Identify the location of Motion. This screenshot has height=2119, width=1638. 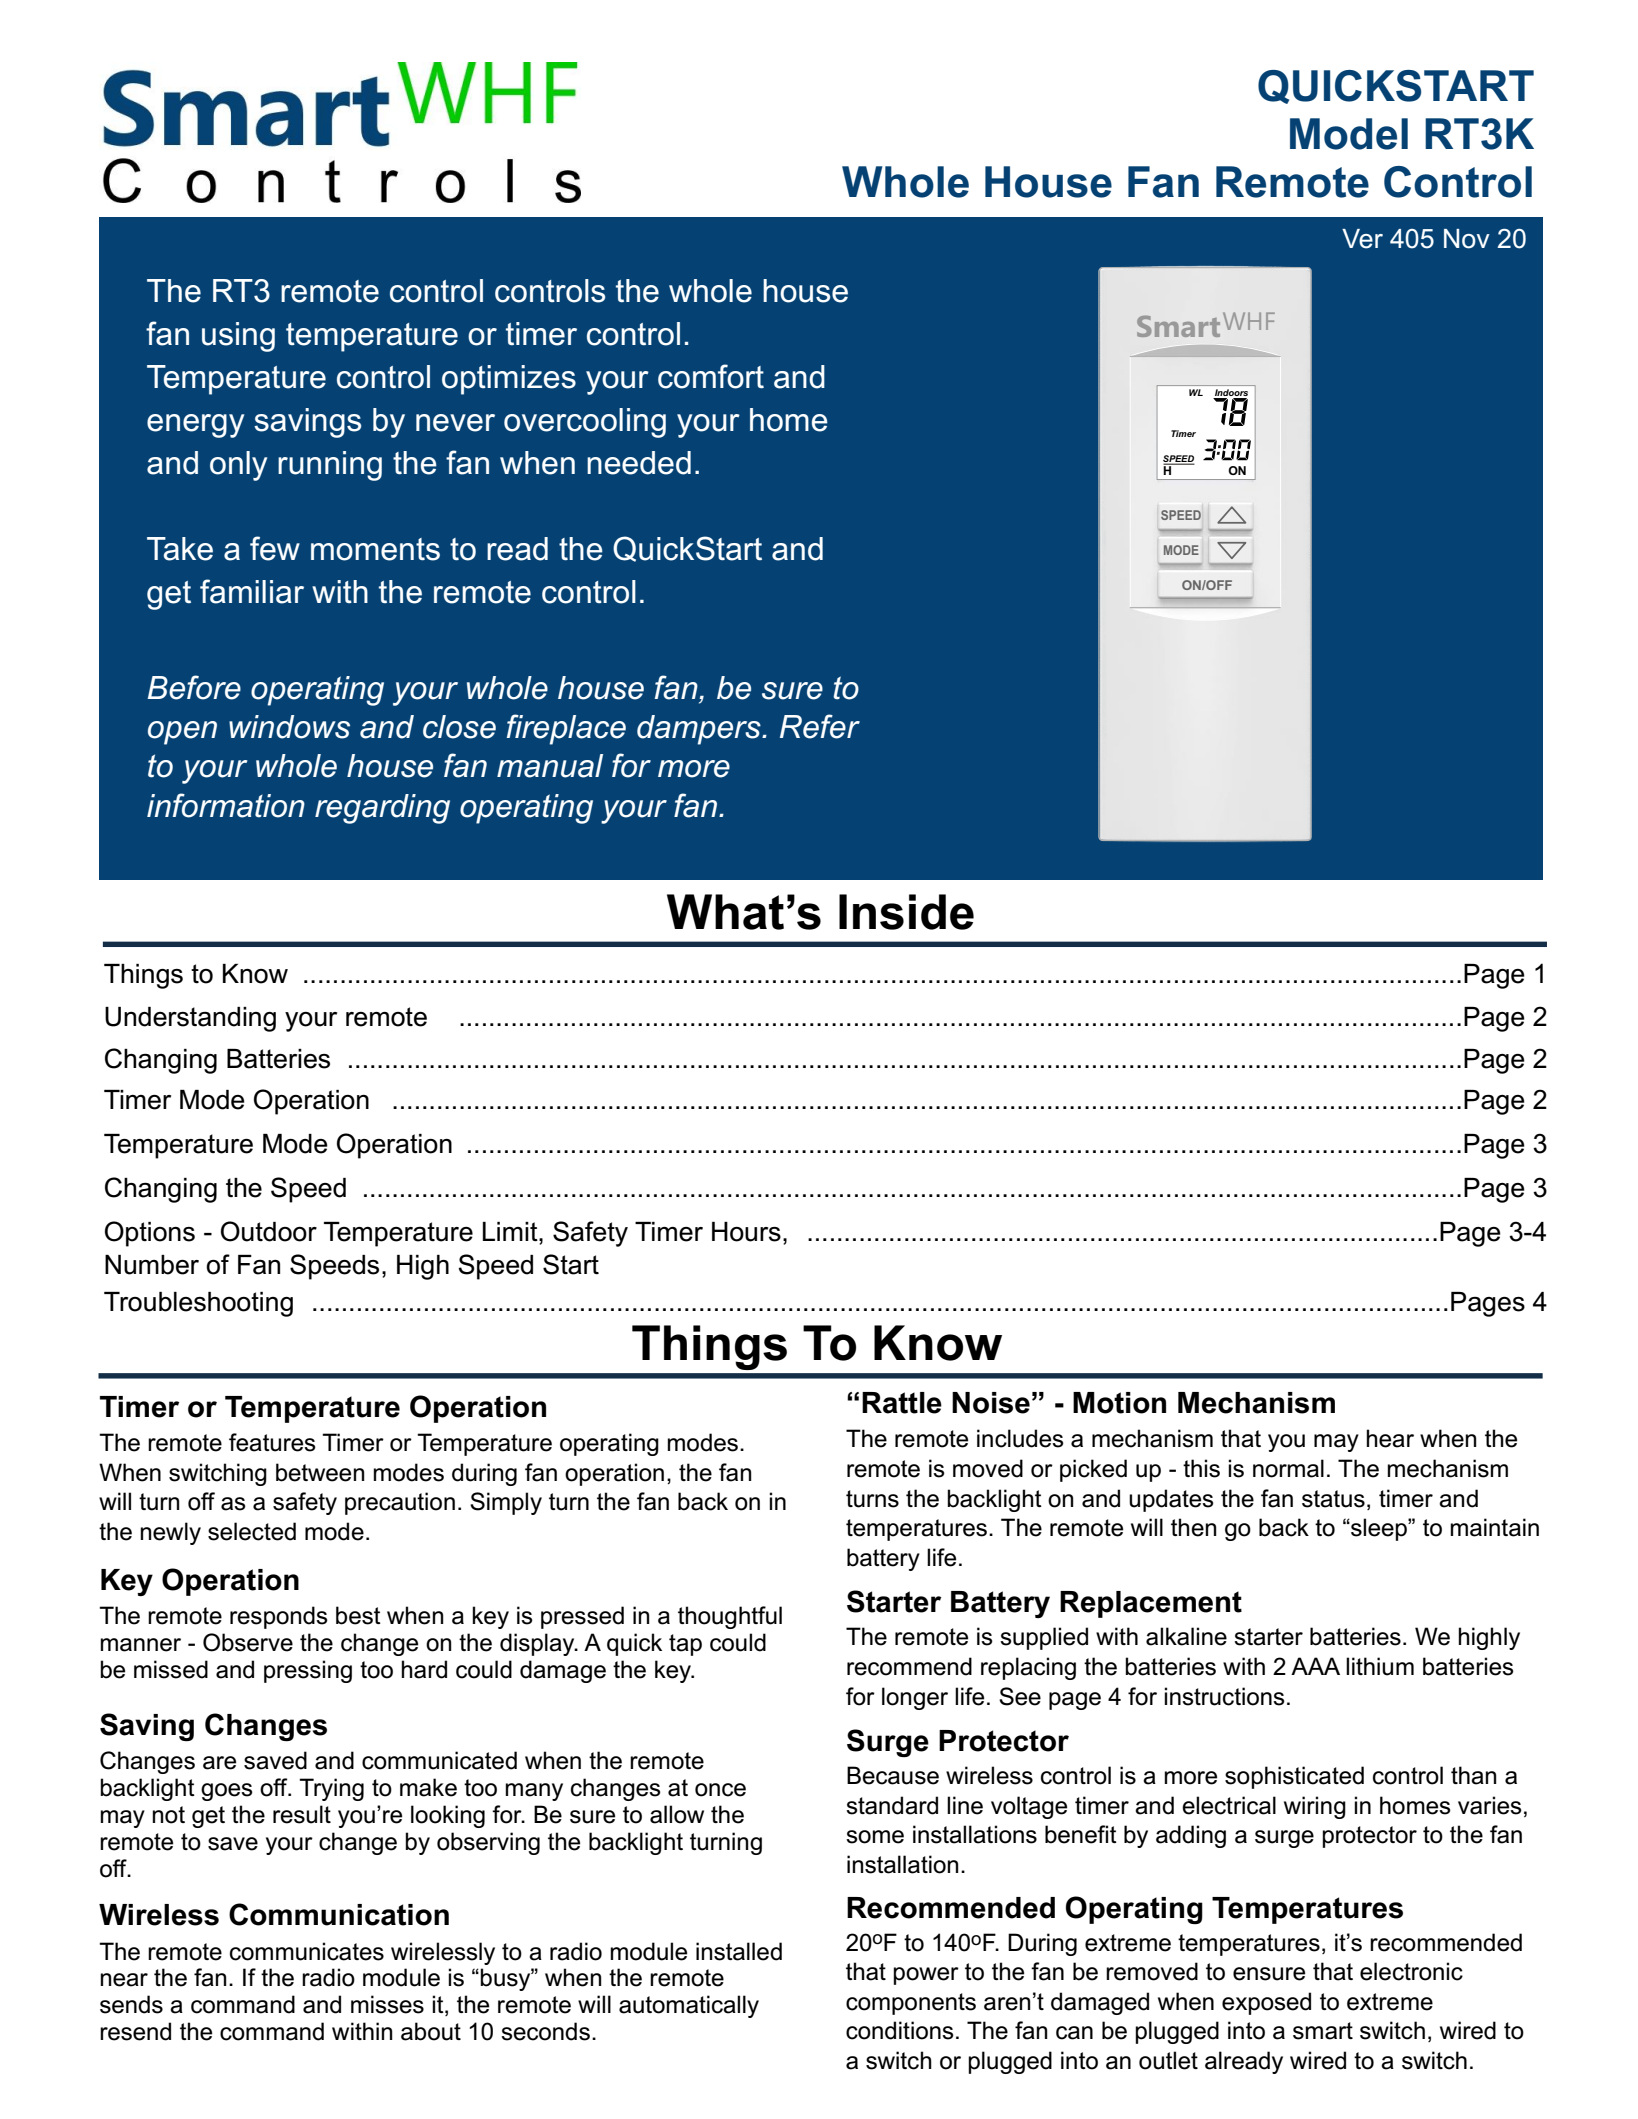
(1119, 1403).
